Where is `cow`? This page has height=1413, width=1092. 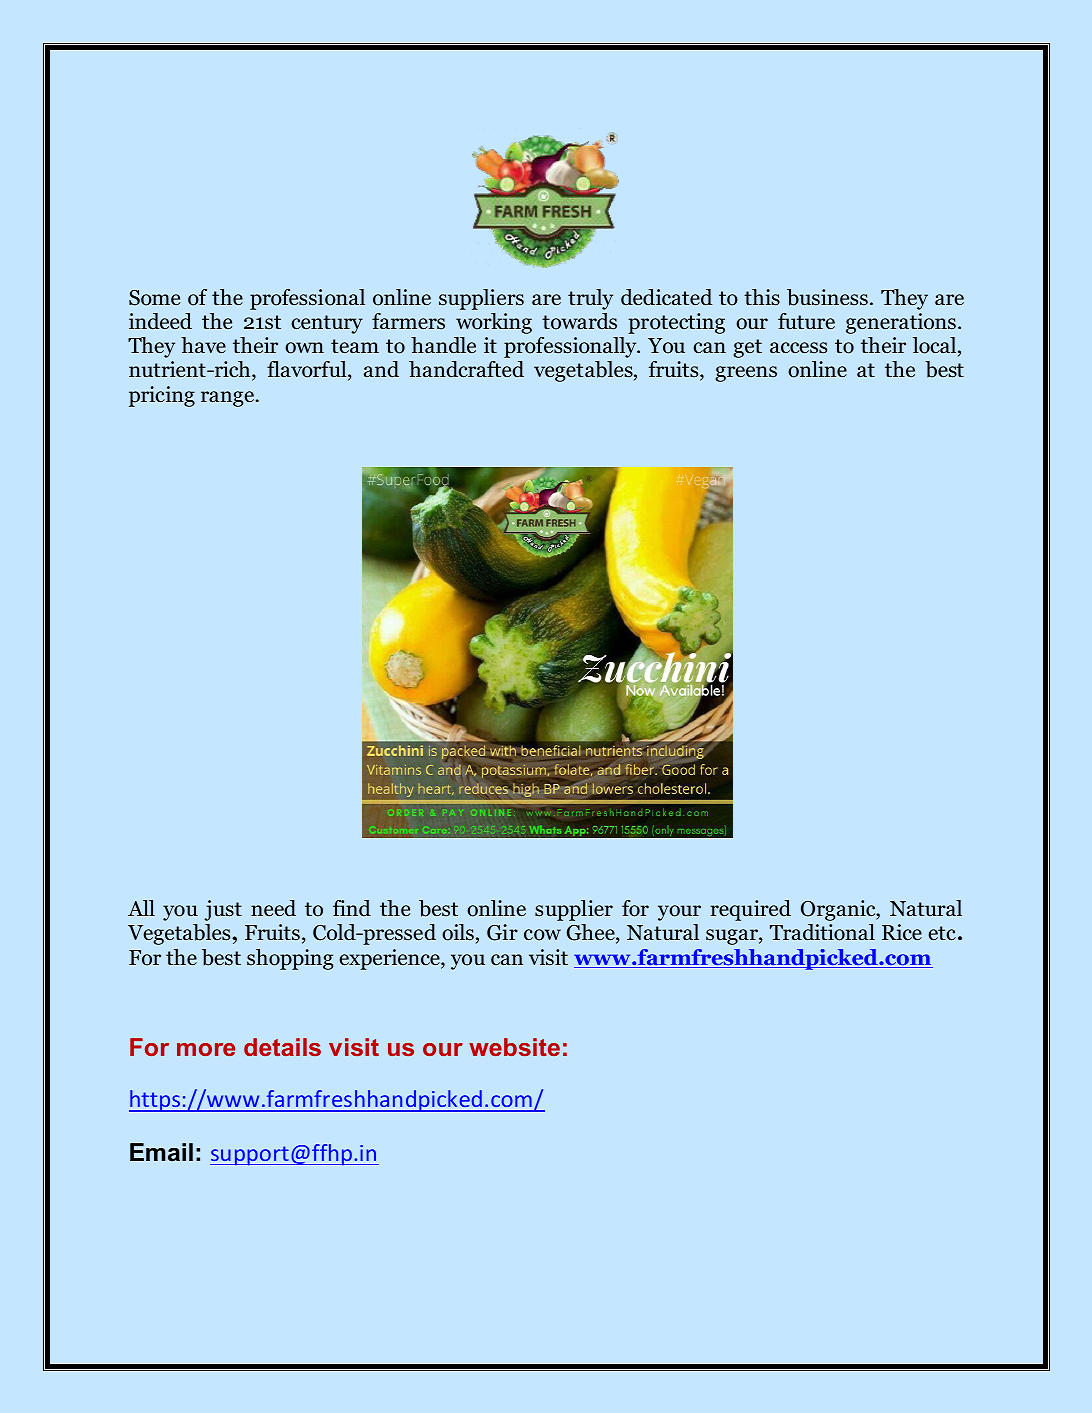
cow is located at coordinates (542, 935).
